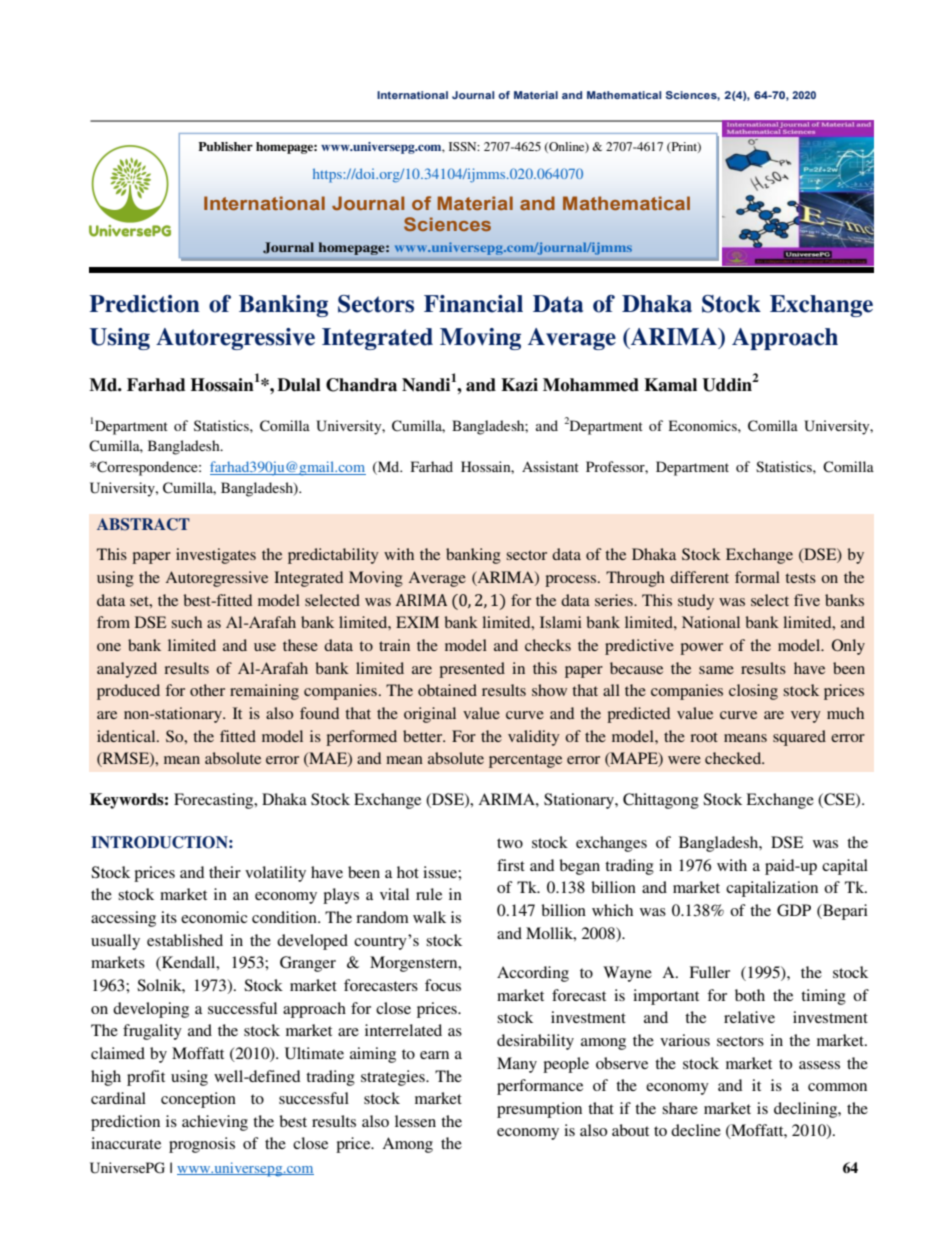 This screenshot has width=952, height=1233. I want to click on Financial, so click(473, 304).
